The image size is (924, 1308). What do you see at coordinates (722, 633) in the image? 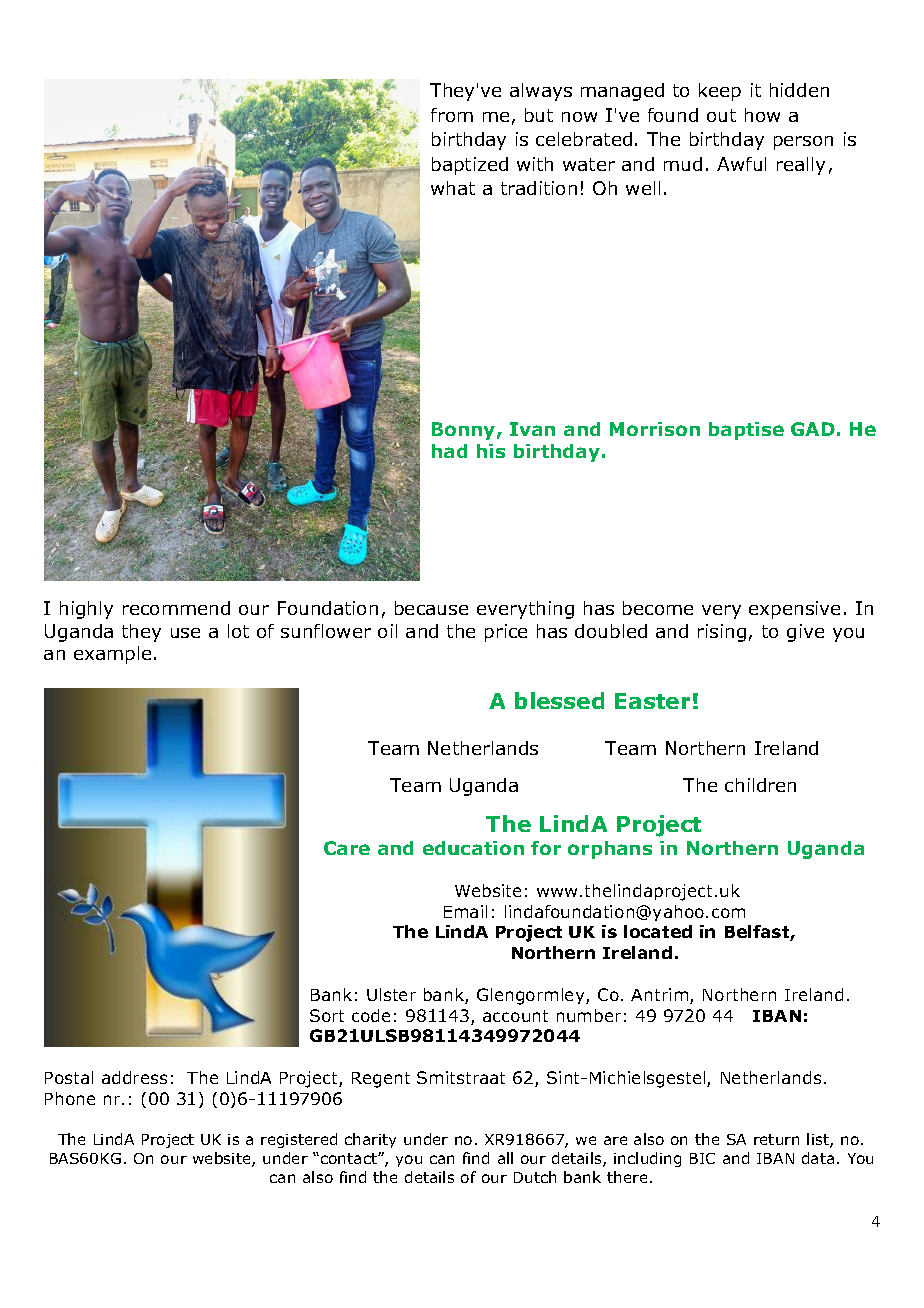
I see `rising` at bounding box center [722, 633].
